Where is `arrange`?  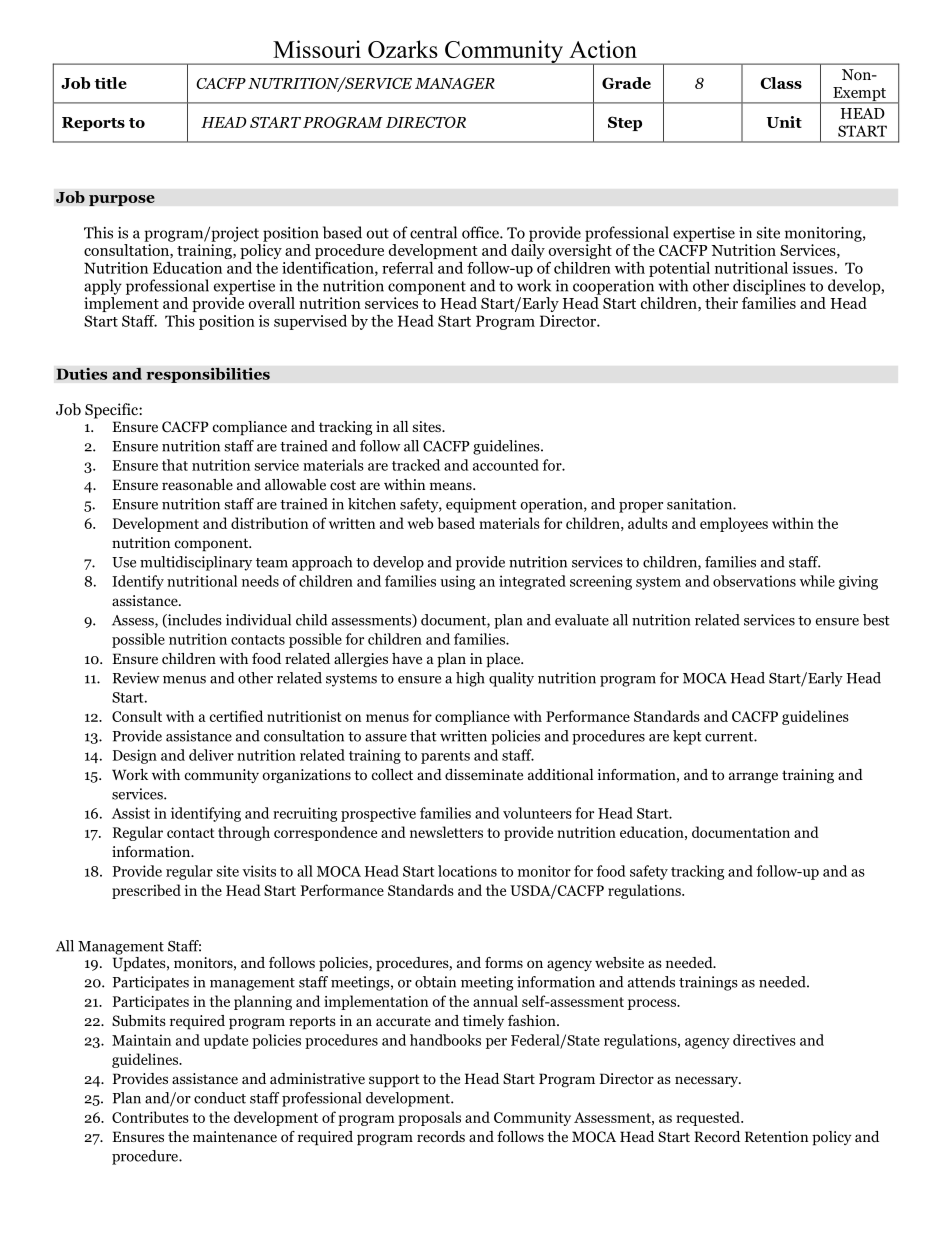
arrange is located at coordinates (753, 777).
